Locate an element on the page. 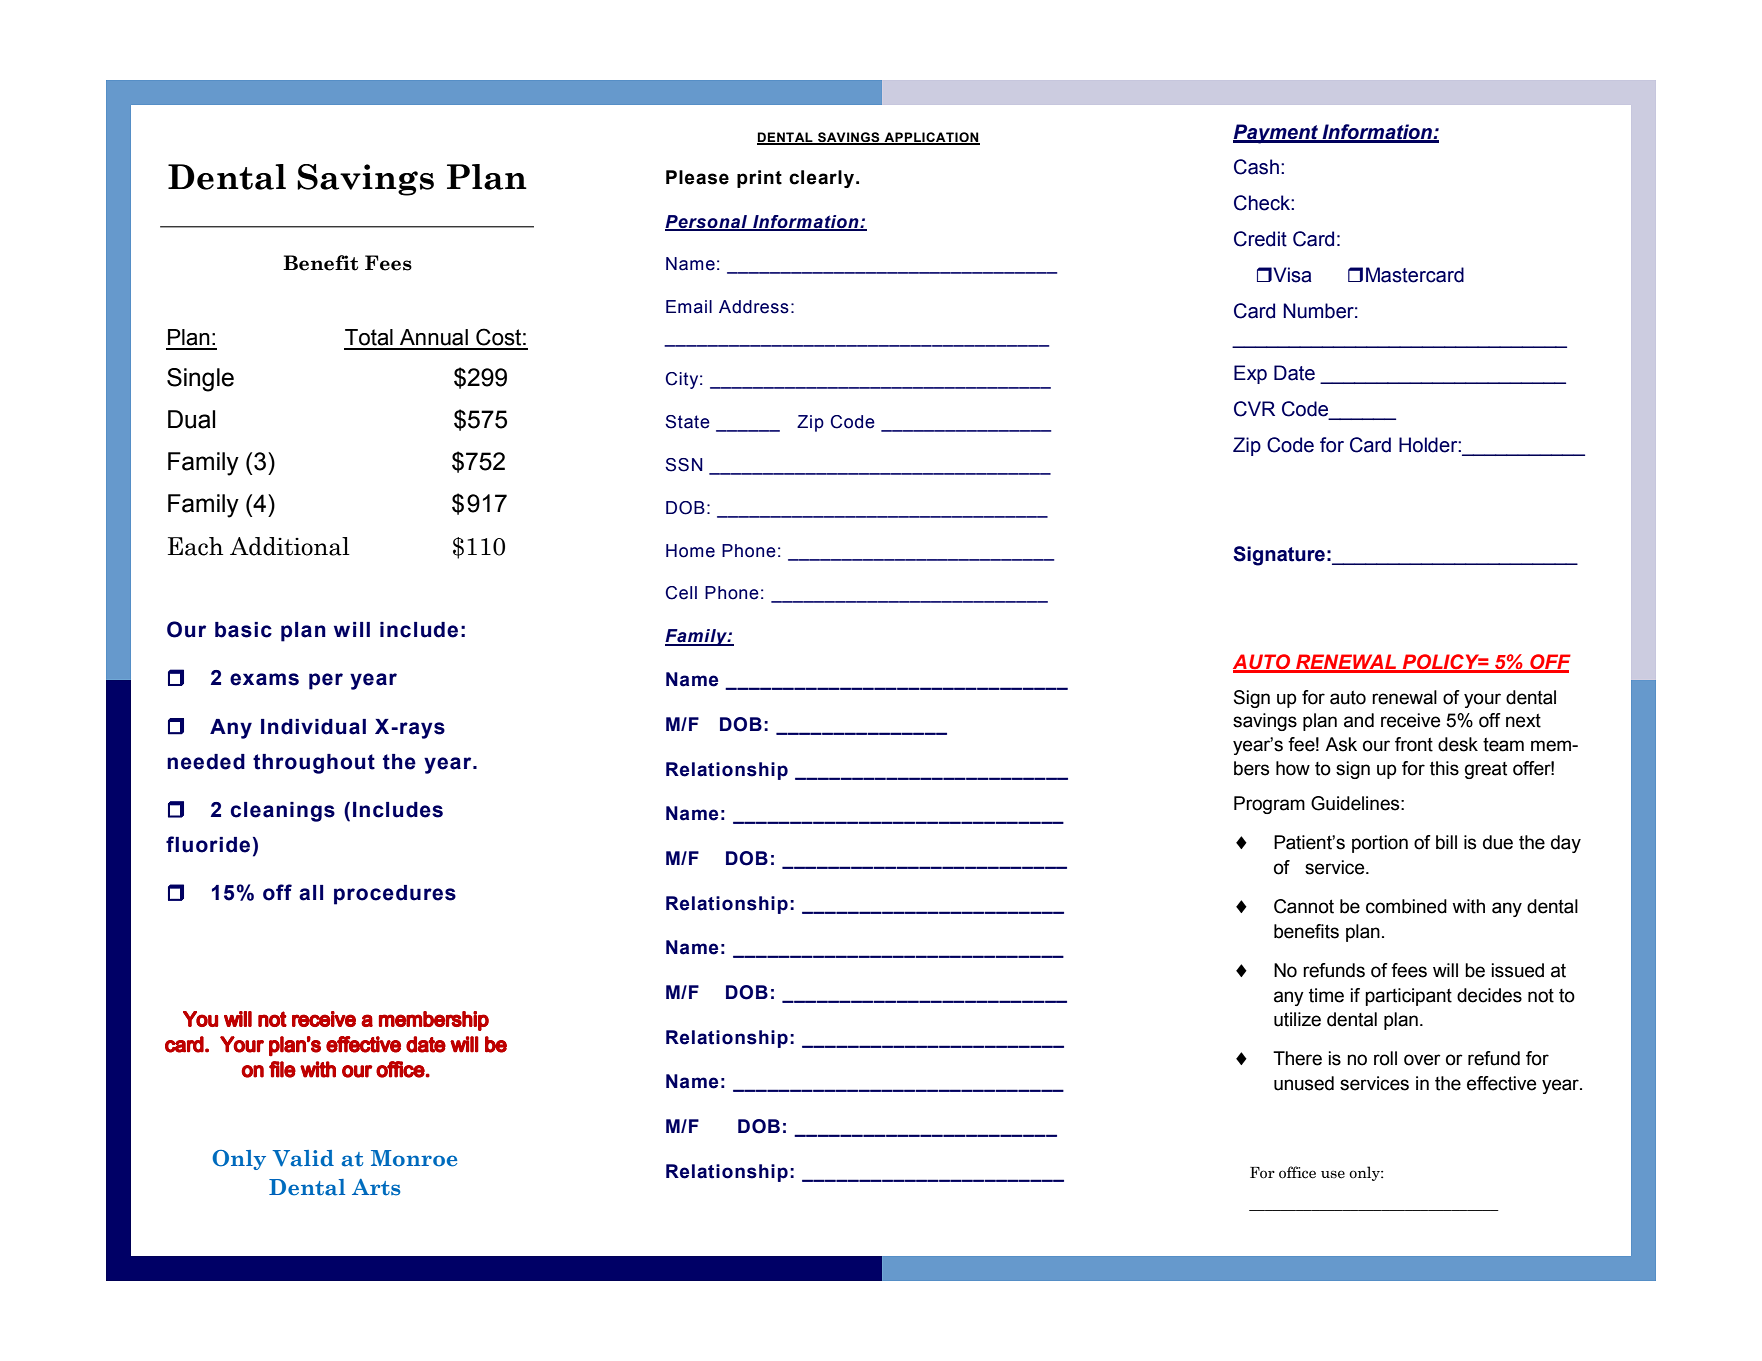 The width and height of the page is (1762, 1361). portion is located at coordinates (1380, 844).
